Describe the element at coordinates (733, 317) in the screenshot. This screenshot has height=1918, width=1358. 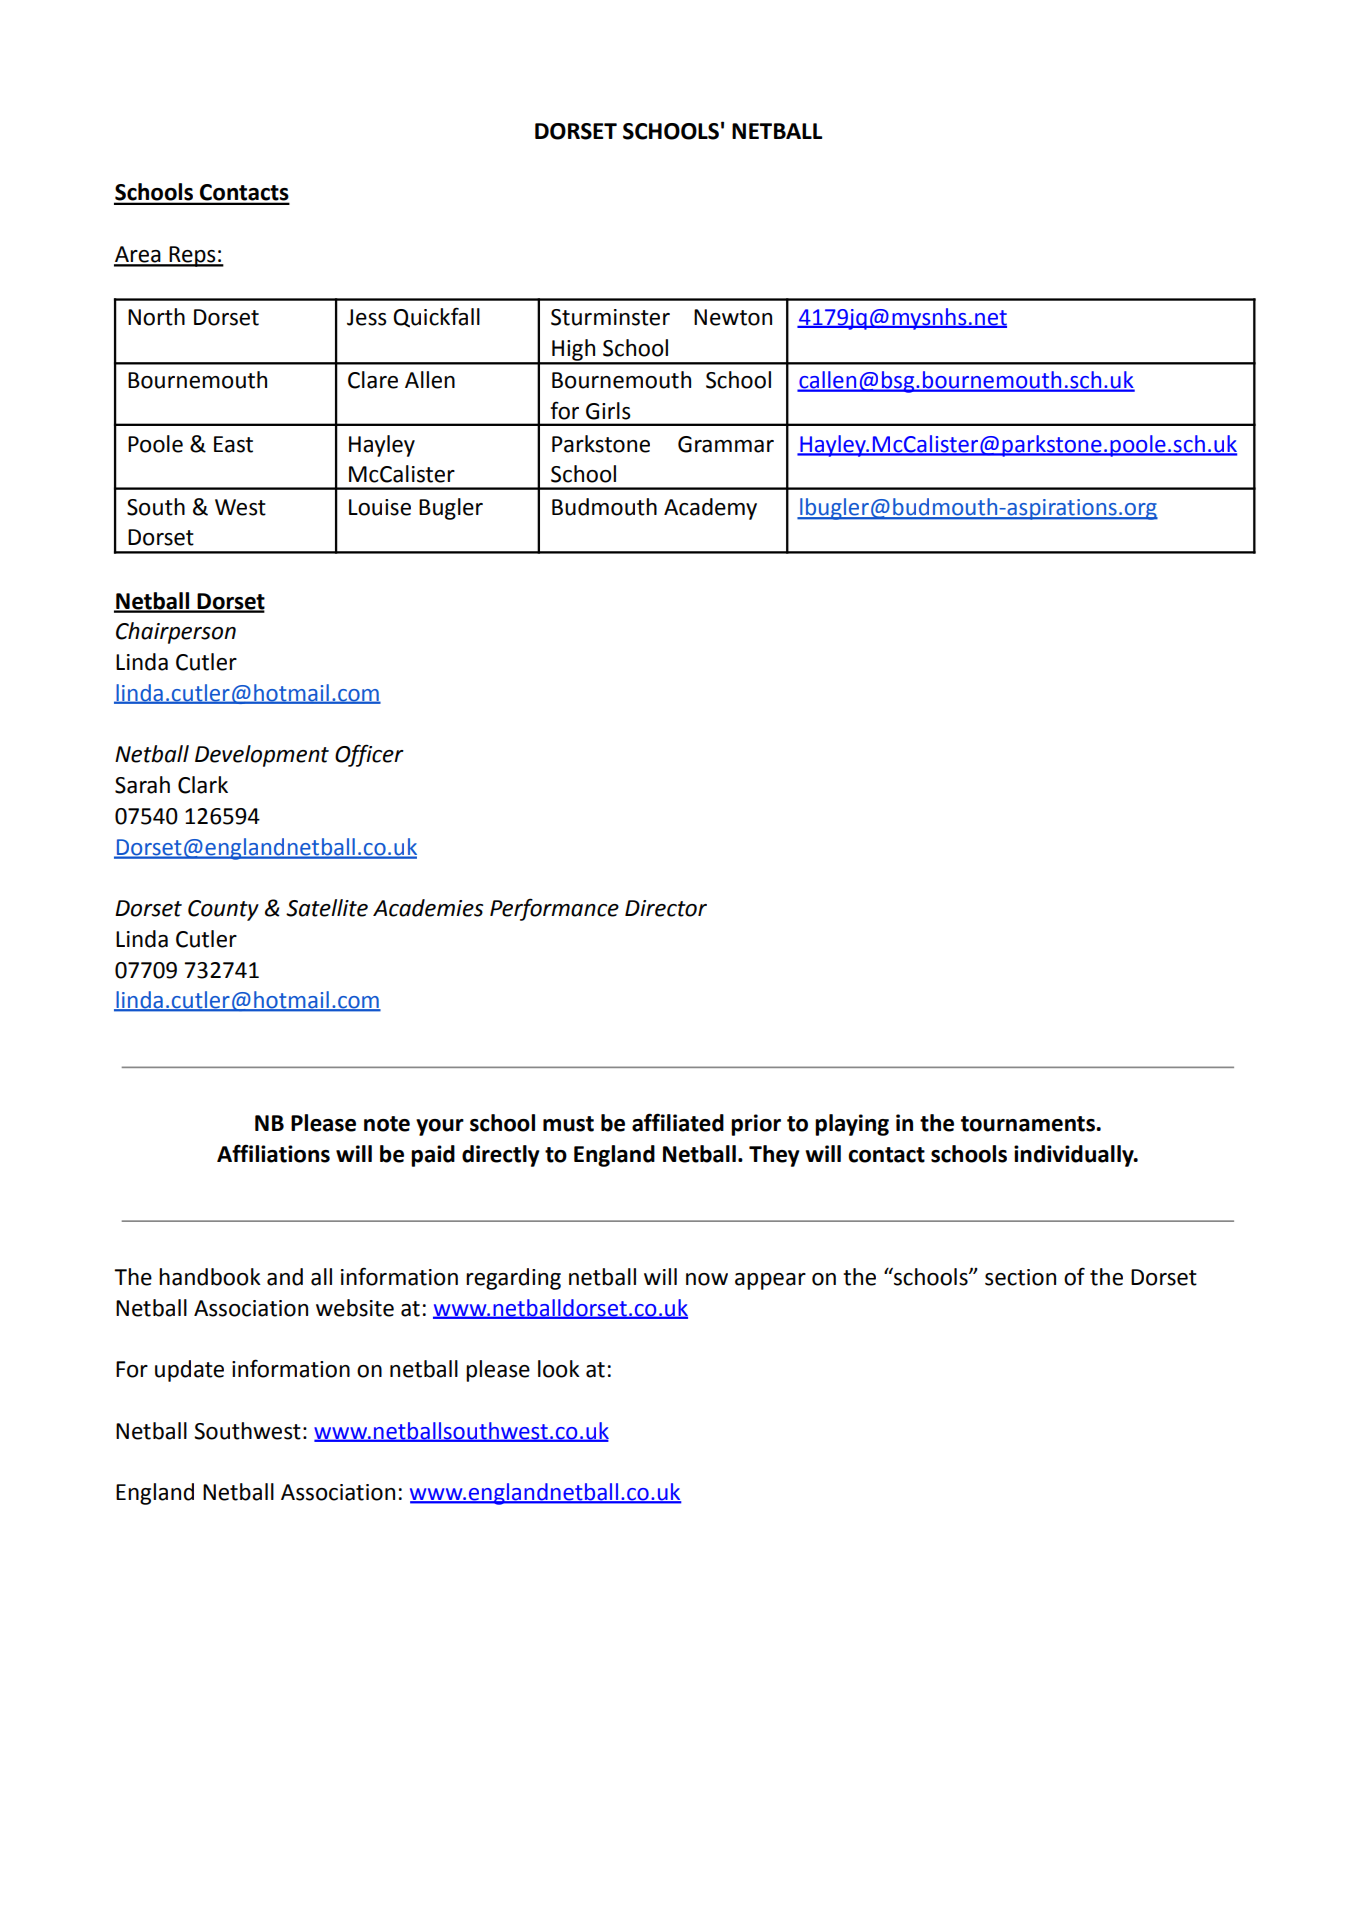
I see `Newton` at that location.
